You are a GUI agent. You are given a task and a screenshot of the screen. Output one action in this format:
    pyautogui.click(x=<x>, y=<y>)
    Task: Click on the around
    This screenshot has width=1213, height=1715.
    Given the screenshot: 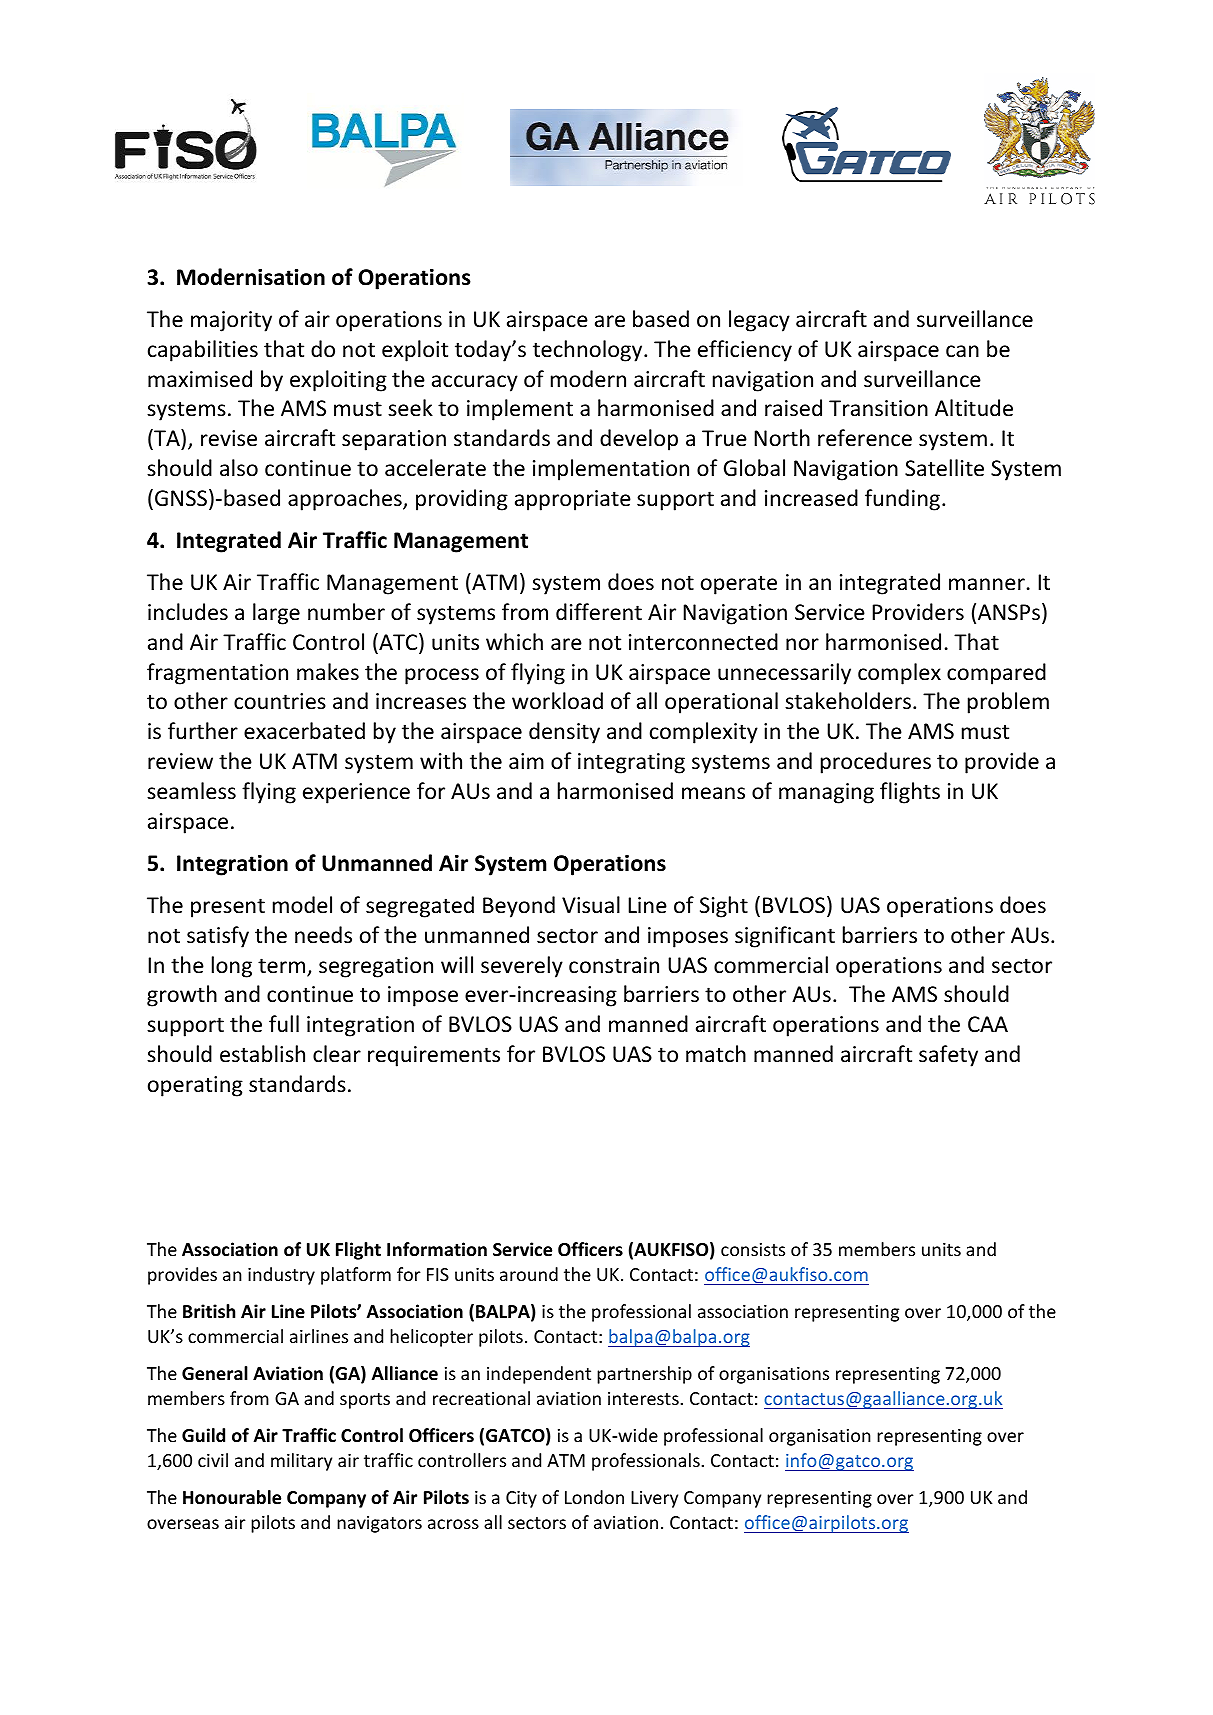 What is the action you would take?
    pyautogui.click(x=529, y=1274)
